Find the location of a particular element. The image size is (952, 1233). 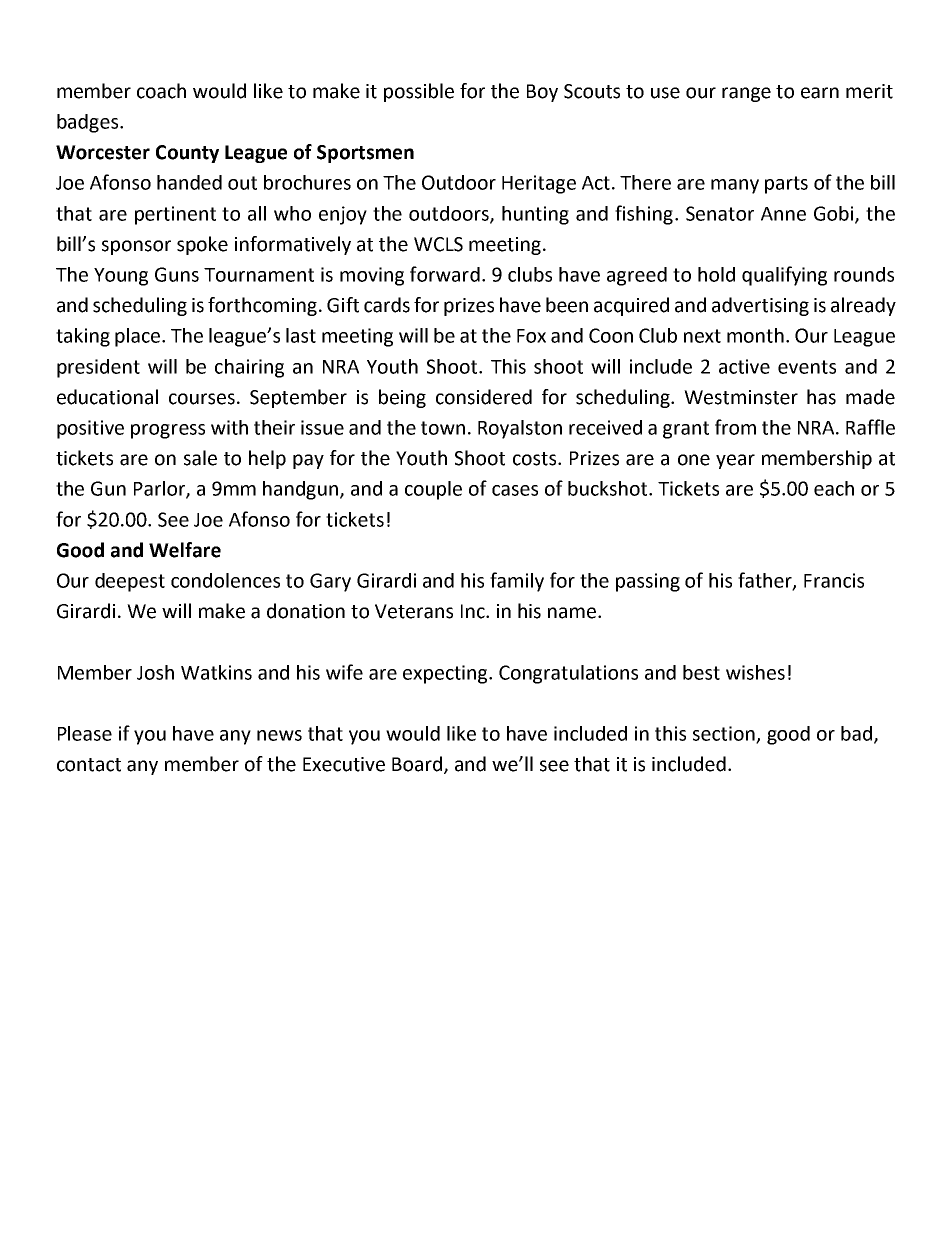

Please is located at coordinates (85, 733).
